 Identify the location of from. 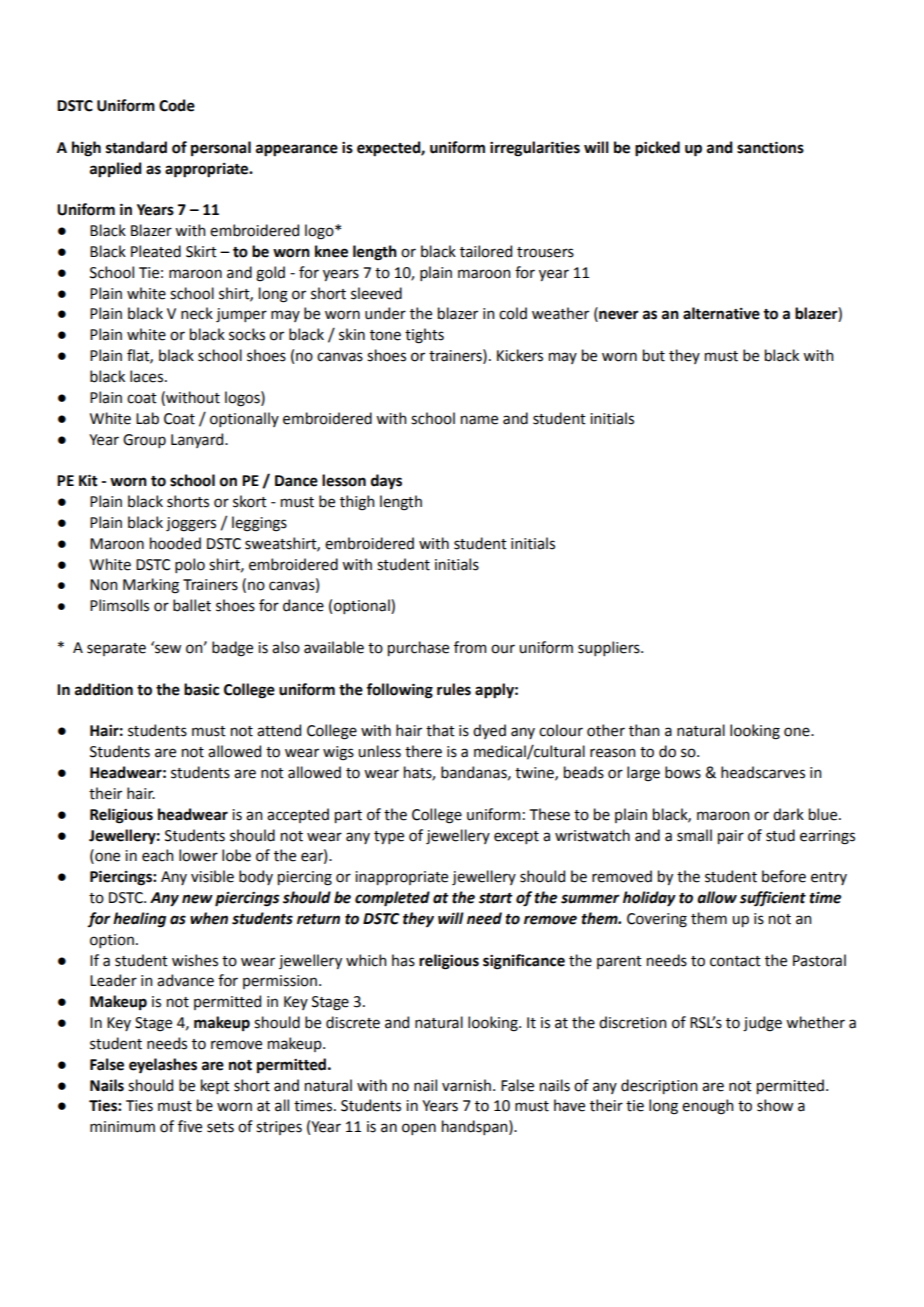
(470, 647).
